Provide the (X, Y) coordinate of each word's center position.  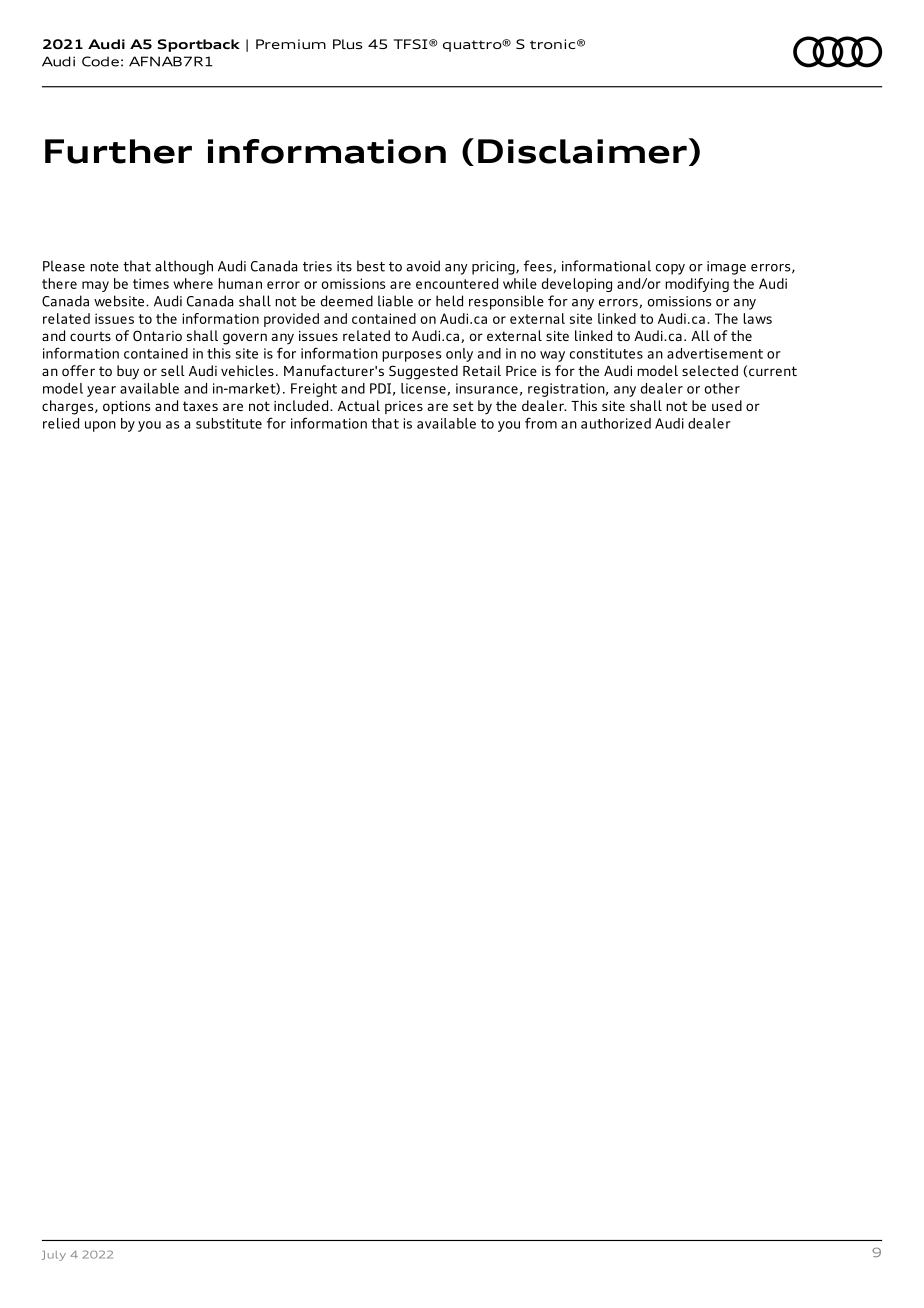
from (541, 423)
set (463, 406)
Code (100, 61)
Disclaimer (582, 151)
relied (61, 423)
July (54, 1256)
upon (100, 426)
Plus (347, 44)
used (727, 405)
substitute (229, 423)
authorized (616, 423)
